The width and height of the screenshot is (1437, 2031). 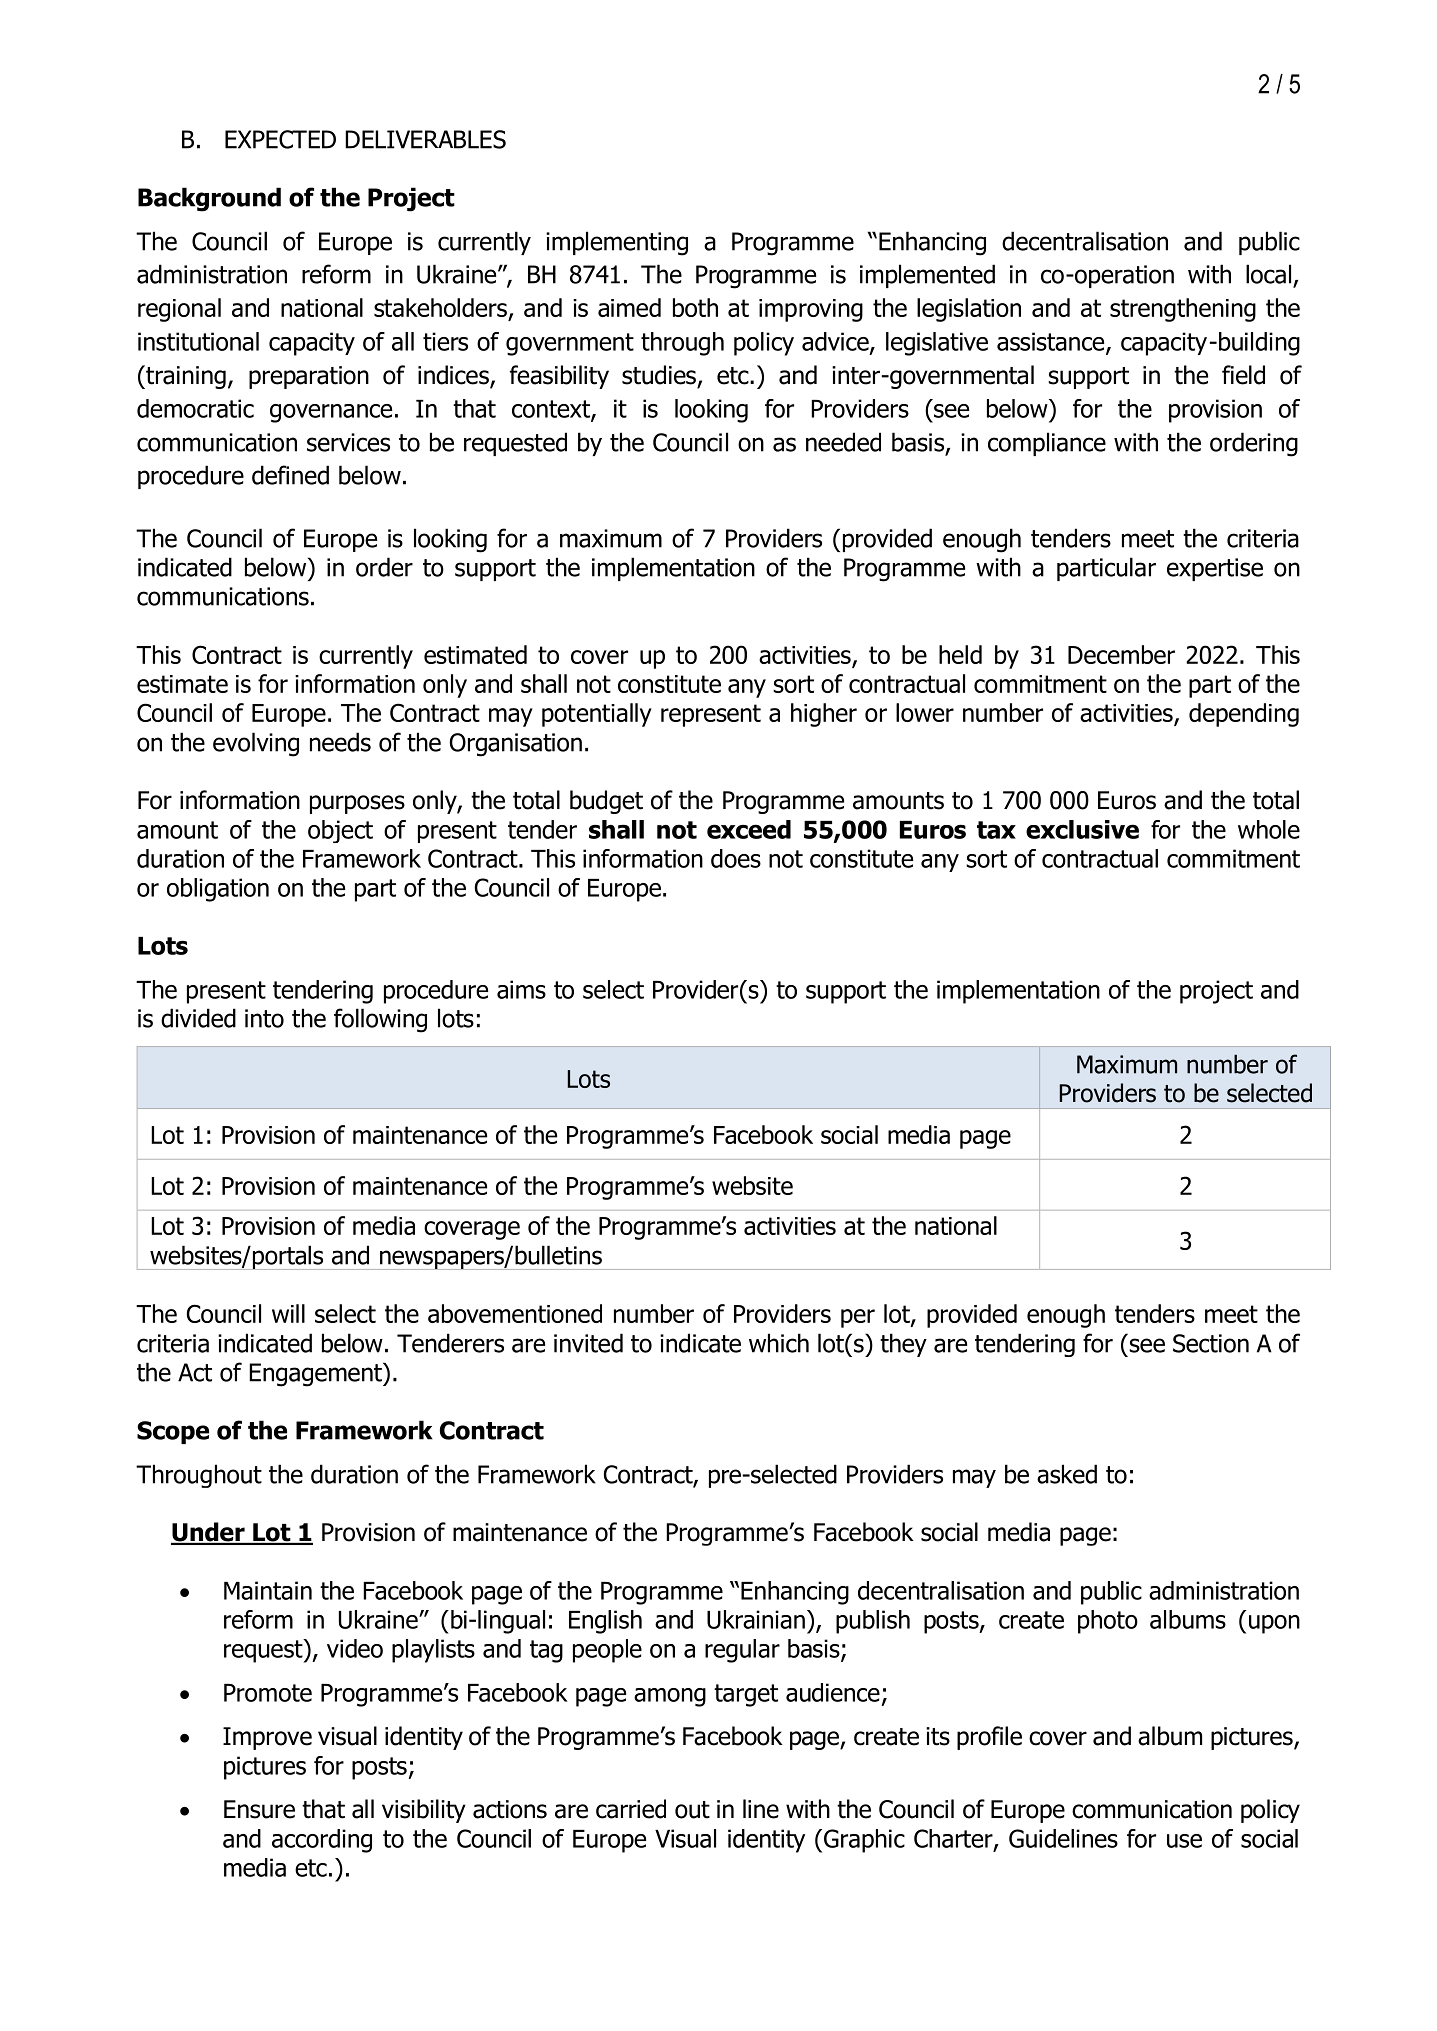 What do you see at coordinates (259, 1809) in the screenshot?
I see `Ensure` at bounding box center [259, 1809].
